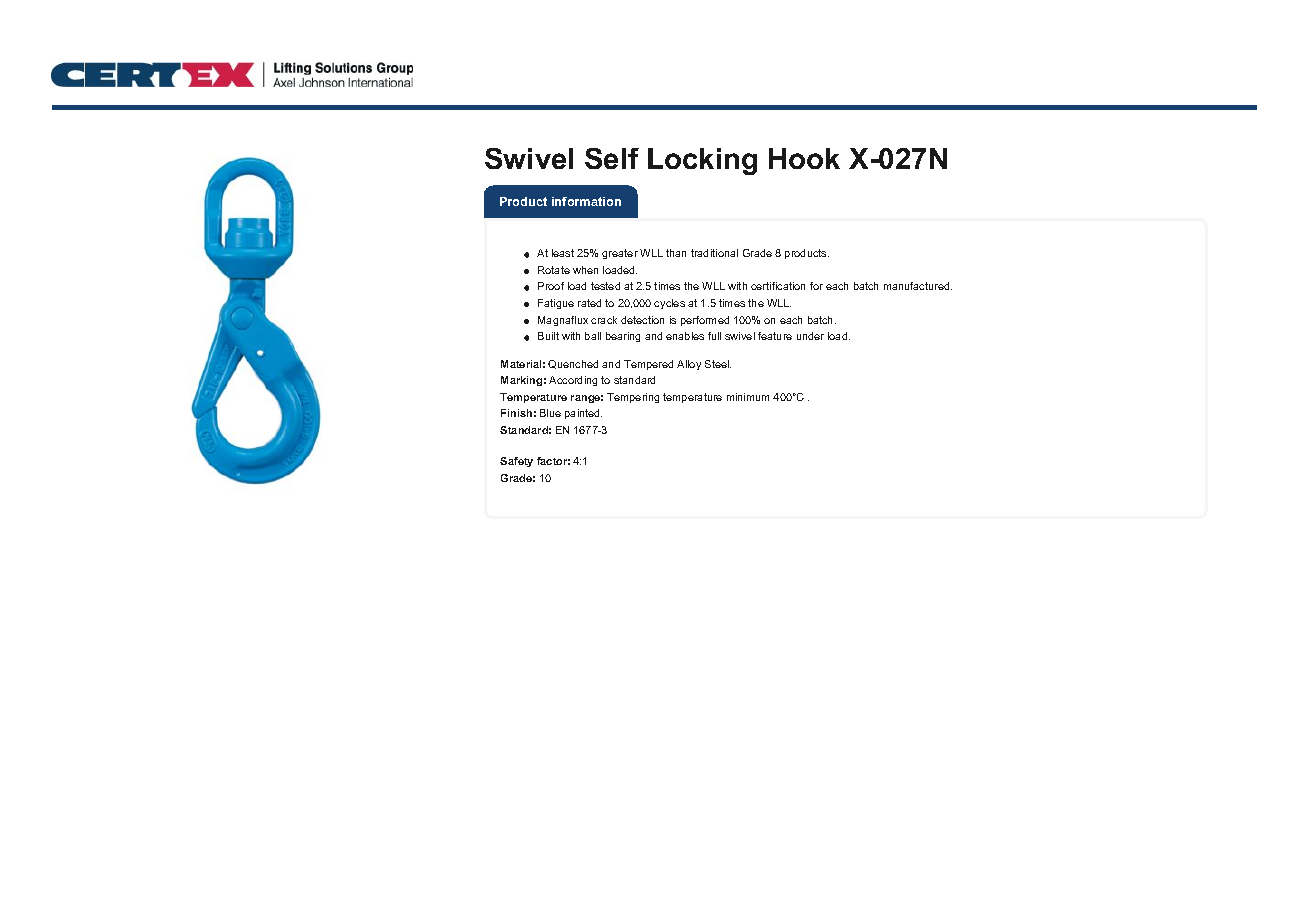 The image size is (1308, 924). I want to click on performed, so click(705, 321).
